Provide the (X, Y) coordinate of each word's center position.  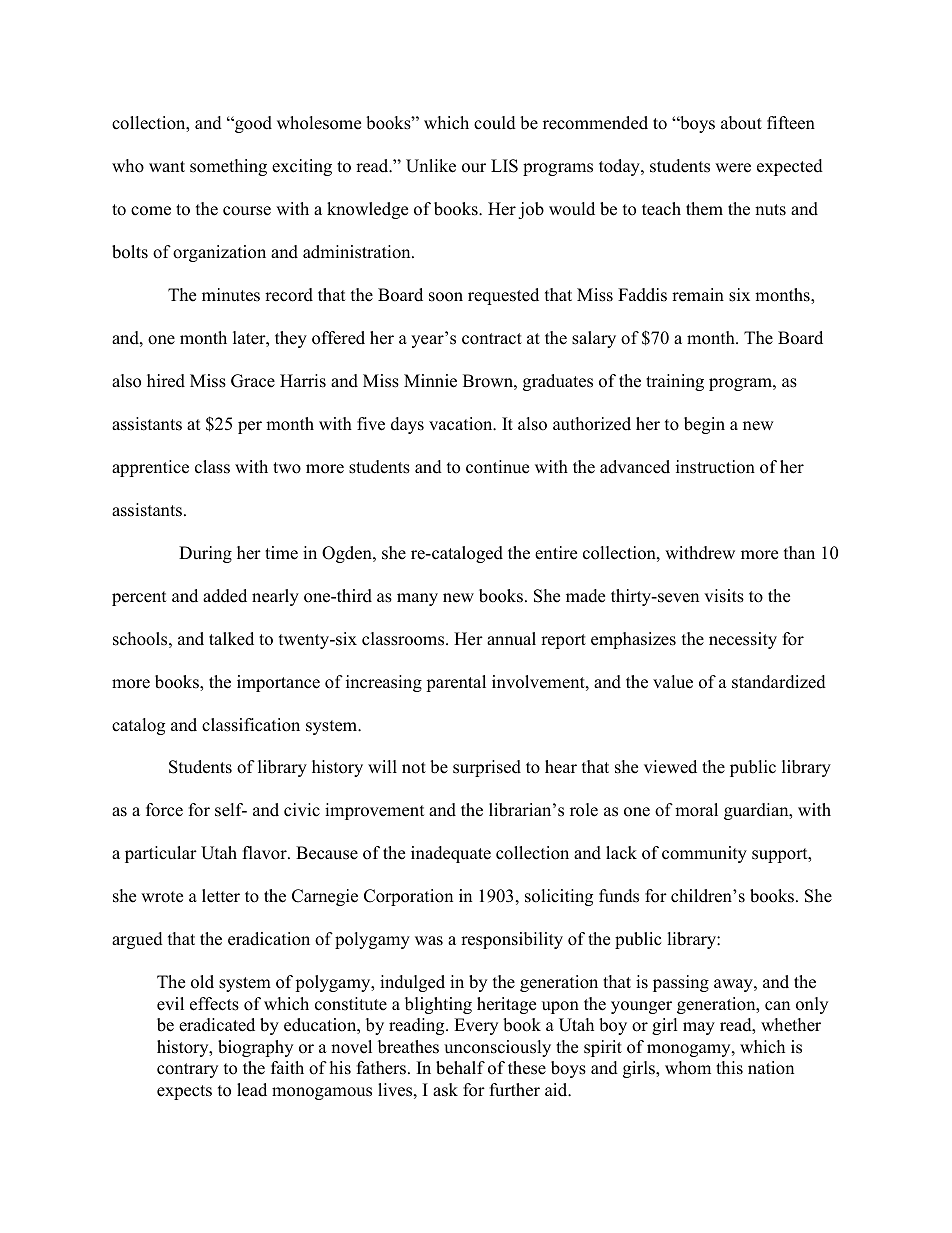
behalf (460, 1068)
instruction (715, 467)
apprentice (150, 468)
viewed (670, 767)
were (733, 168)
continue (497, 467)
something (228, 167)
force (164, 810)
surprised (487, 768)
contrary (187, 1070)
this (729, 1068)
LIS (504, 166)
